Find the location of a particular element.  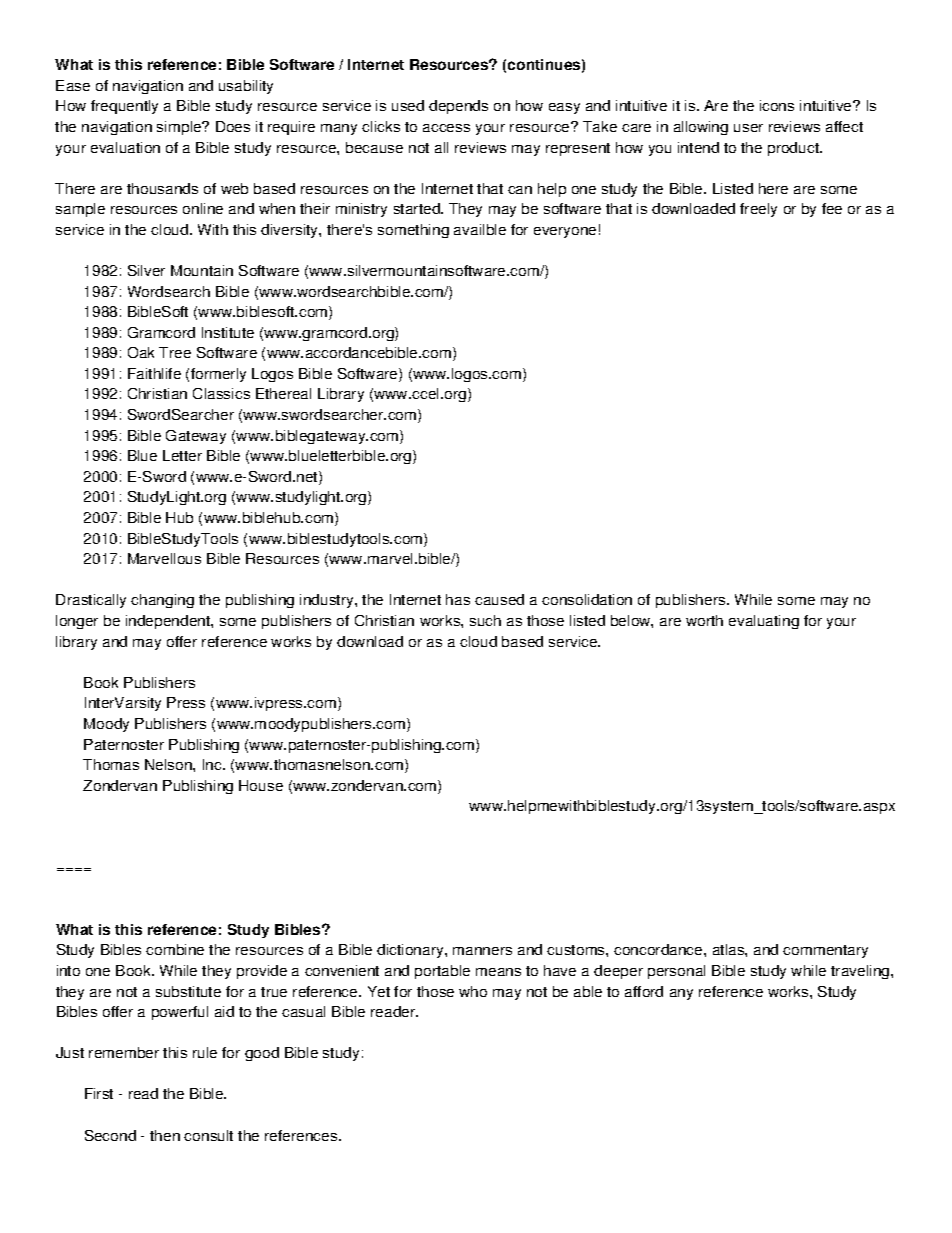

afford is located at coordinates (644, 991).
